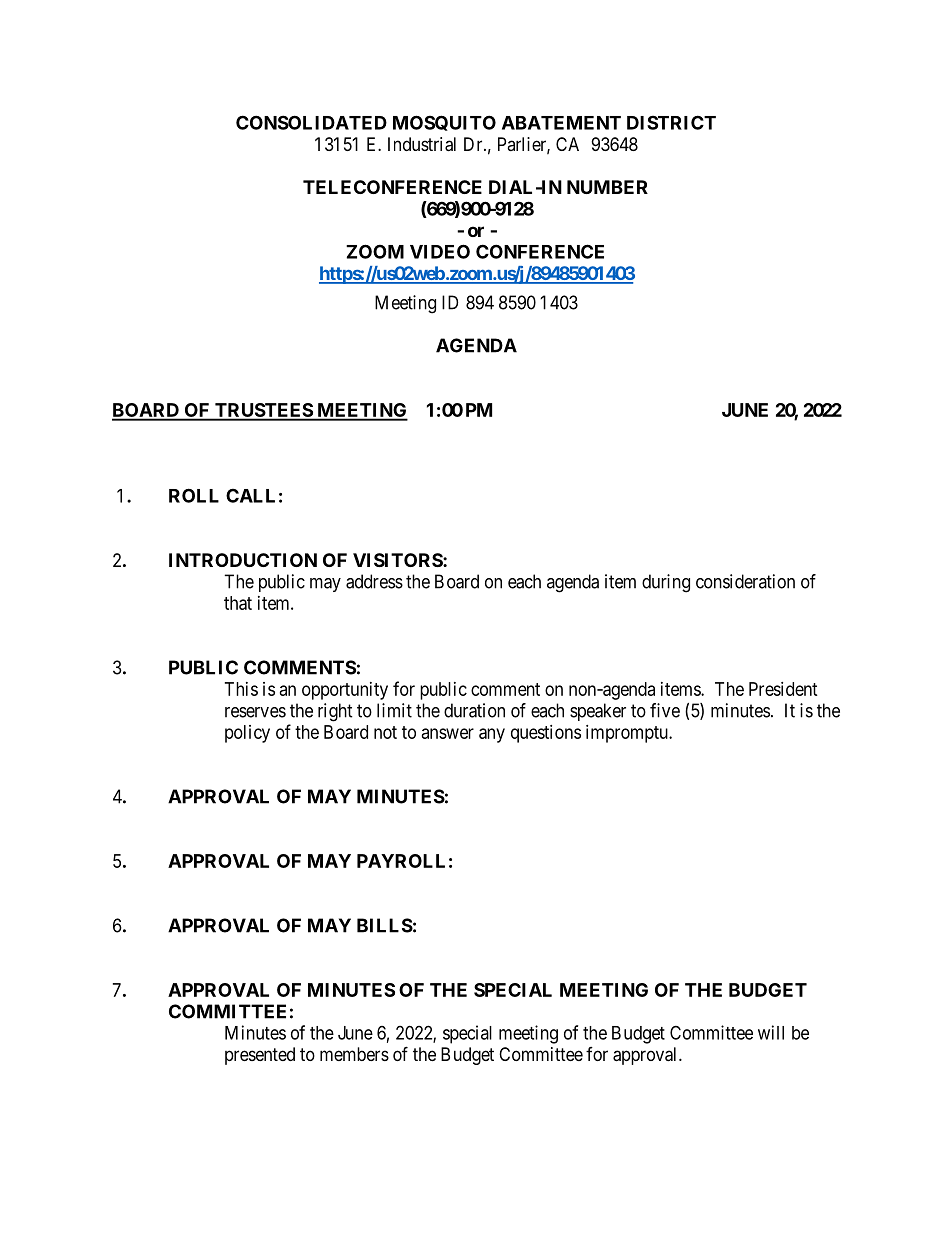  I want to click on members, so click(354, 1054).
